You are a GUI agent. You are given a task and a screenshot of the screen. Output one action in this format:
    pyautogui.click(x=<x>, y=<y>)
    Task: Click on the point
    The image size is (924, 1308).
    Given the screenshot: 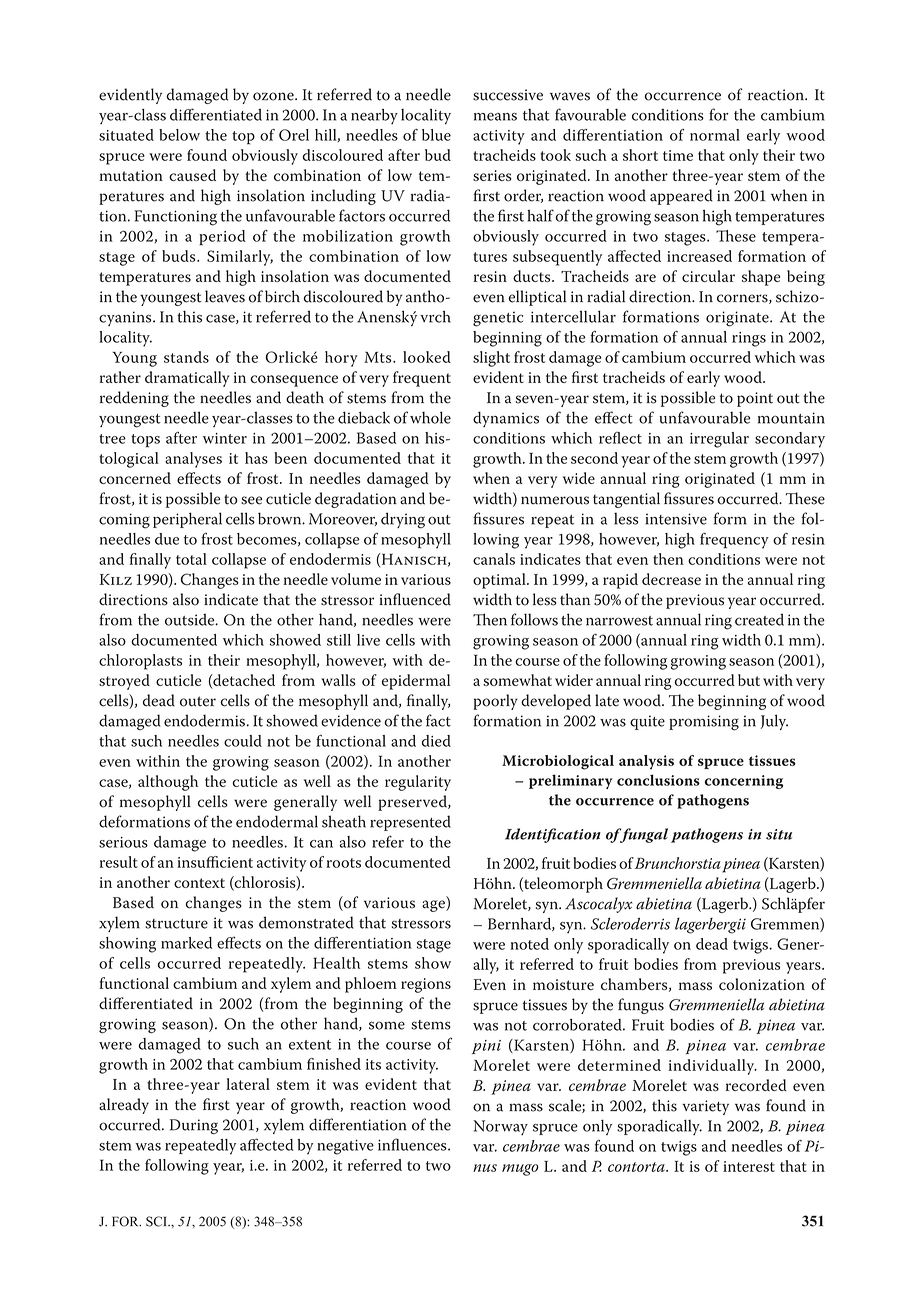 What is the action you would take?
    pyautogui.click(x=755, y=399)
